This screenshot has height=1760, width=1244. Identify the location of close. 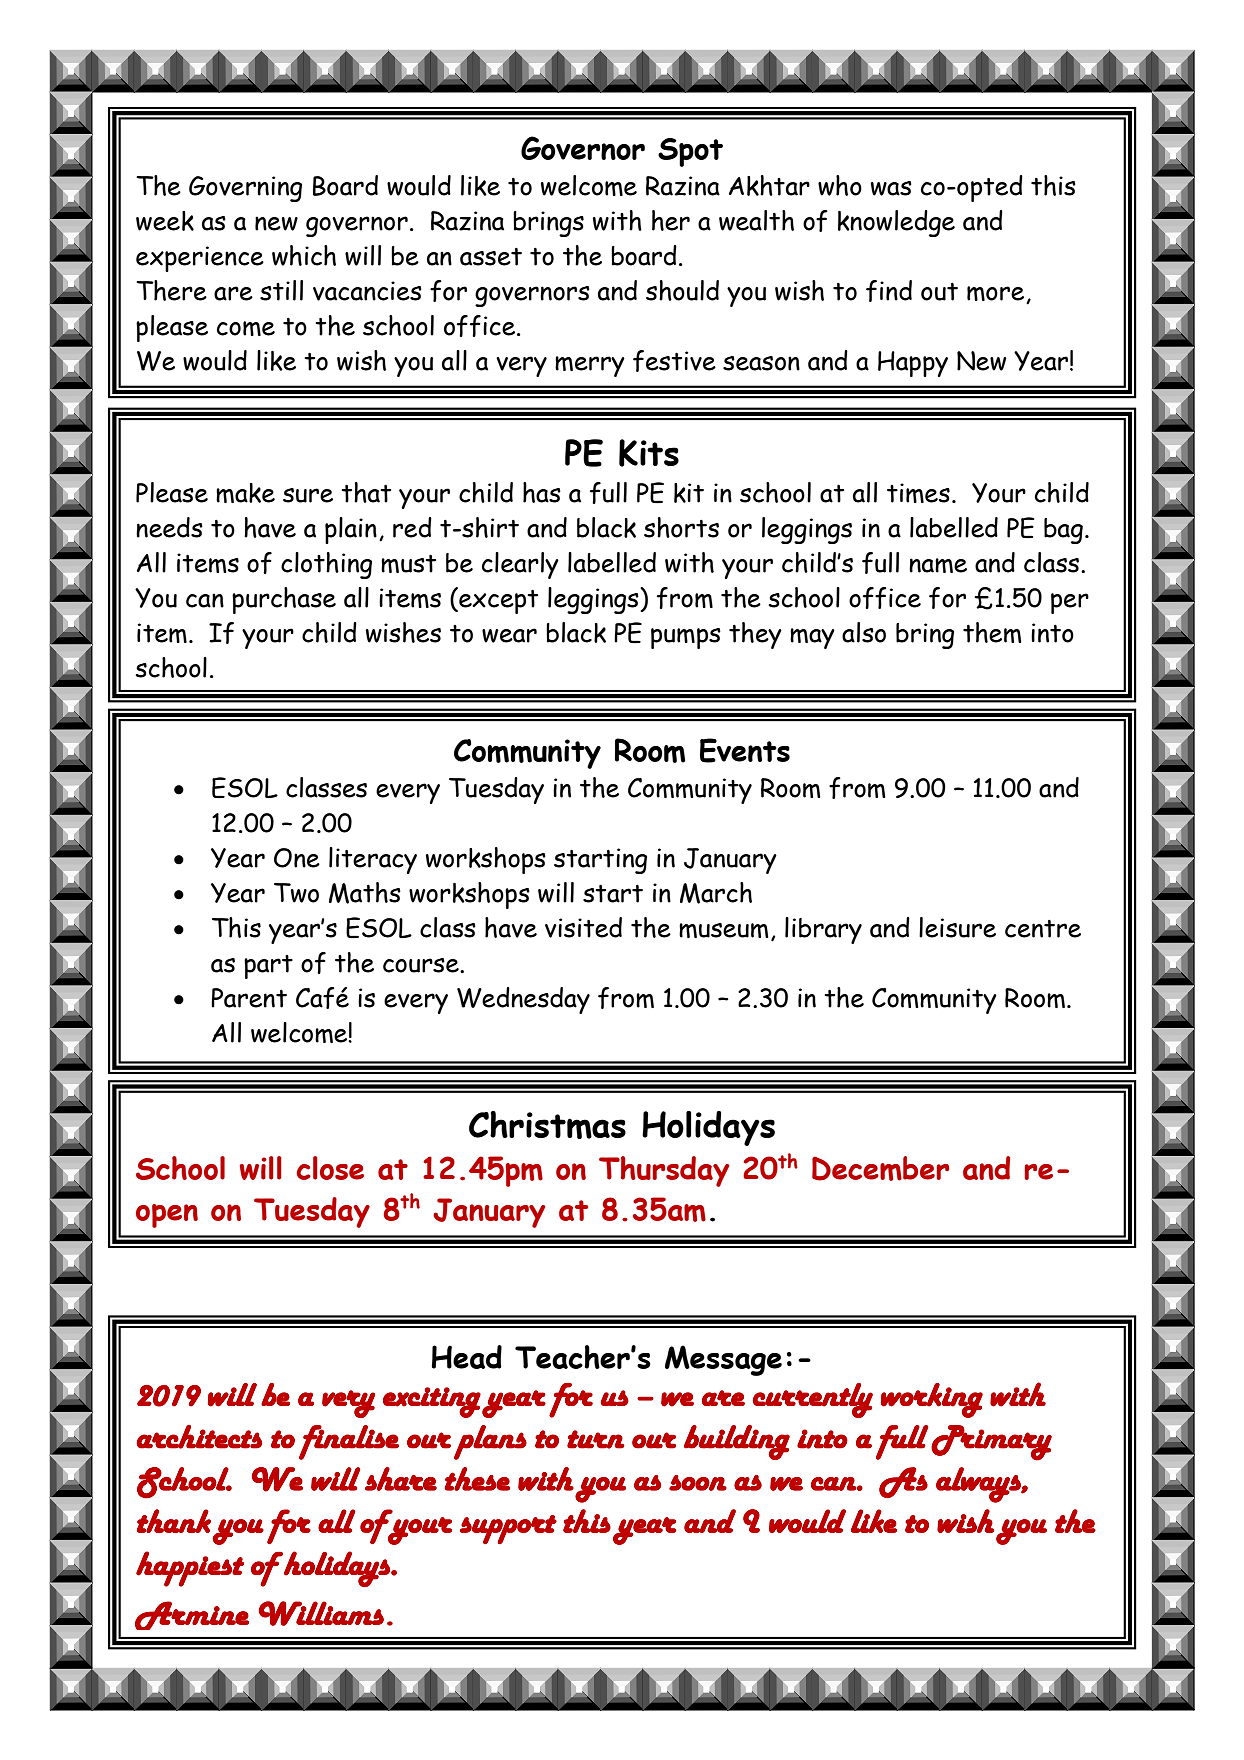
(330, 1168).
